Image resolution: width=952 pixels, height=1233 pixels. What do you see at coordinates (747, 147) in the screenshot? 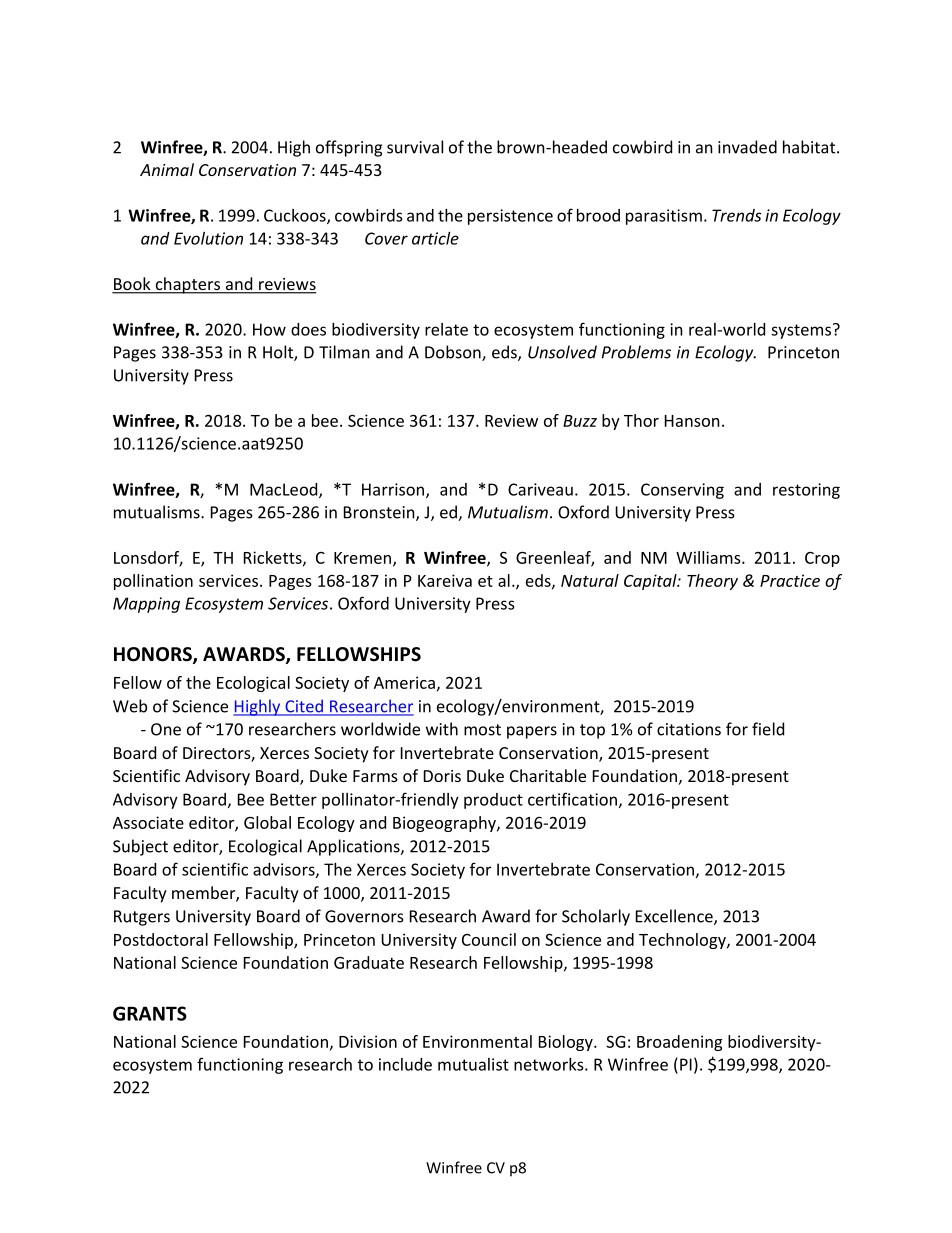
I see `invaded` at bounding box center [747, 147].
